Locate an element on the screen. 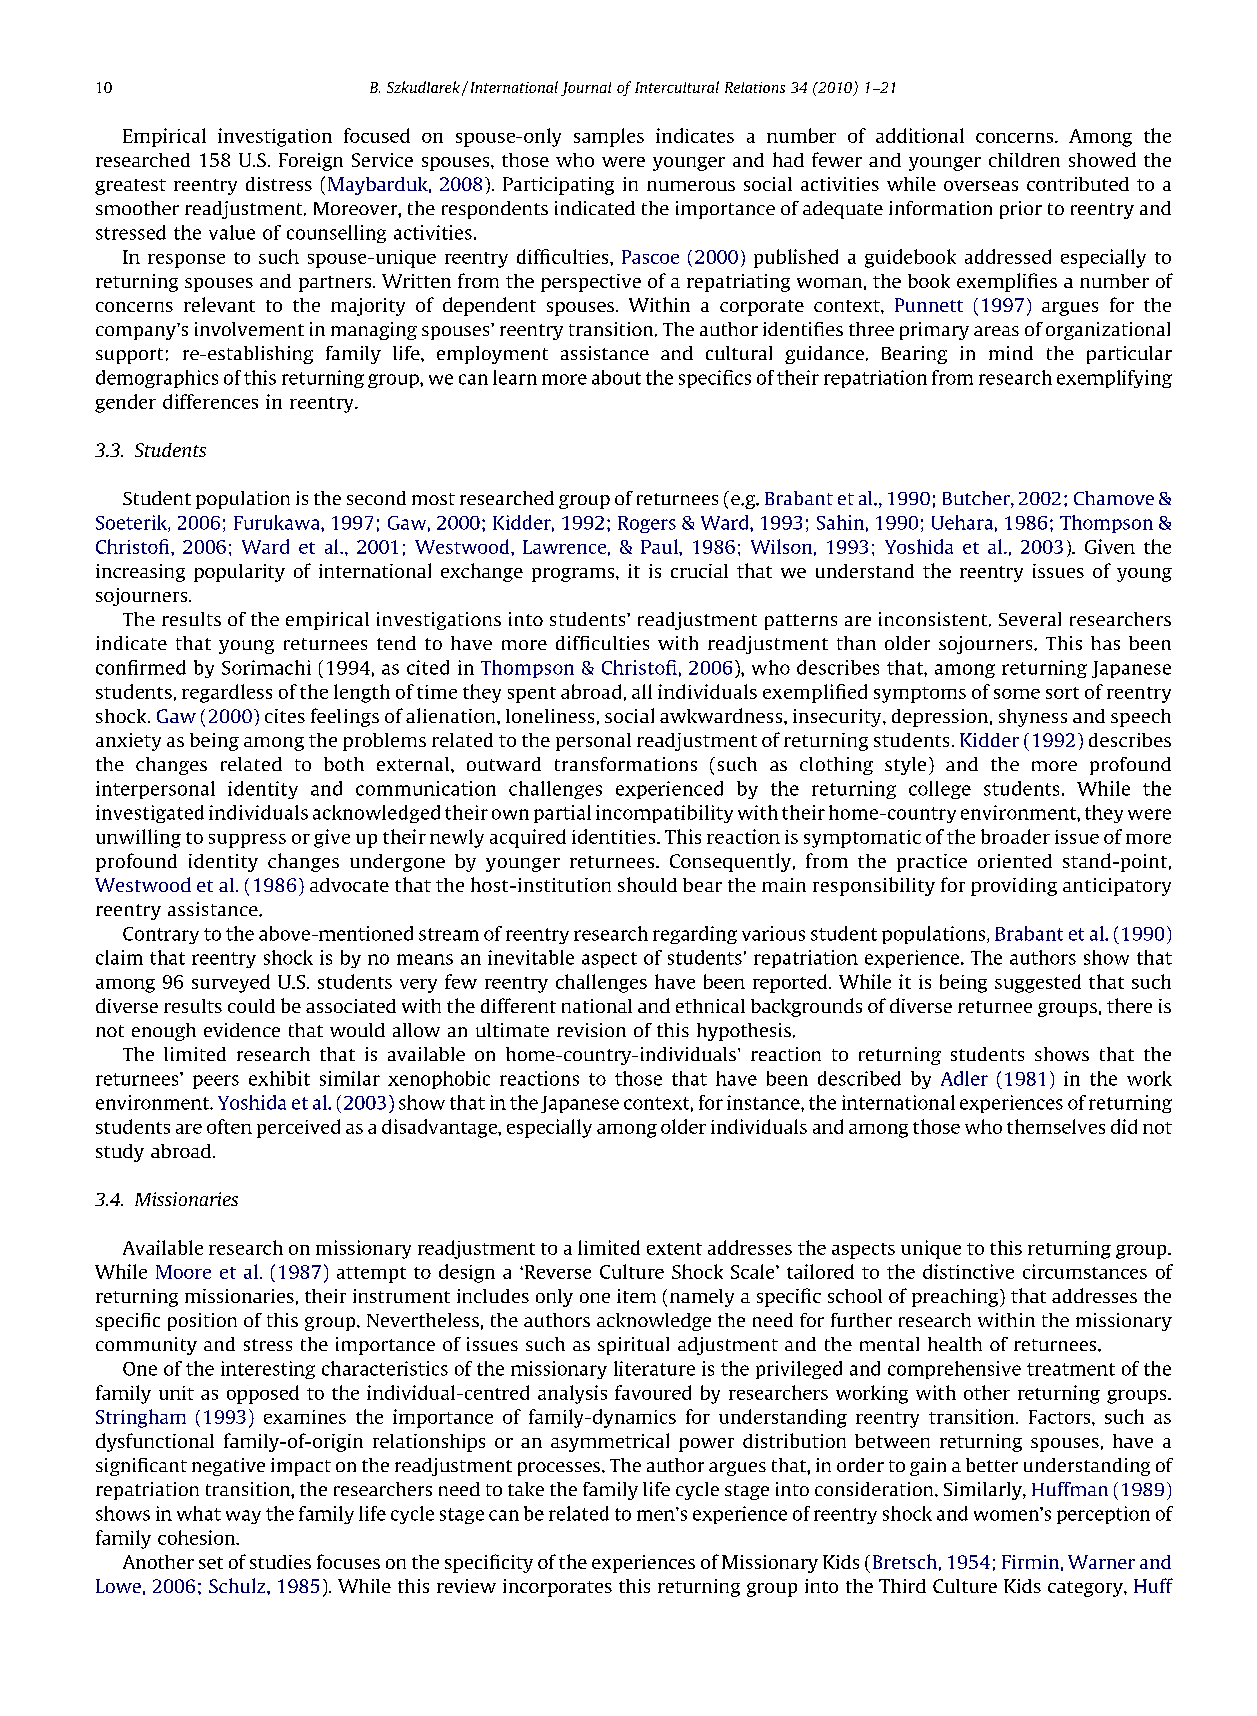  Foreign is located at coordinates (311, 162).
